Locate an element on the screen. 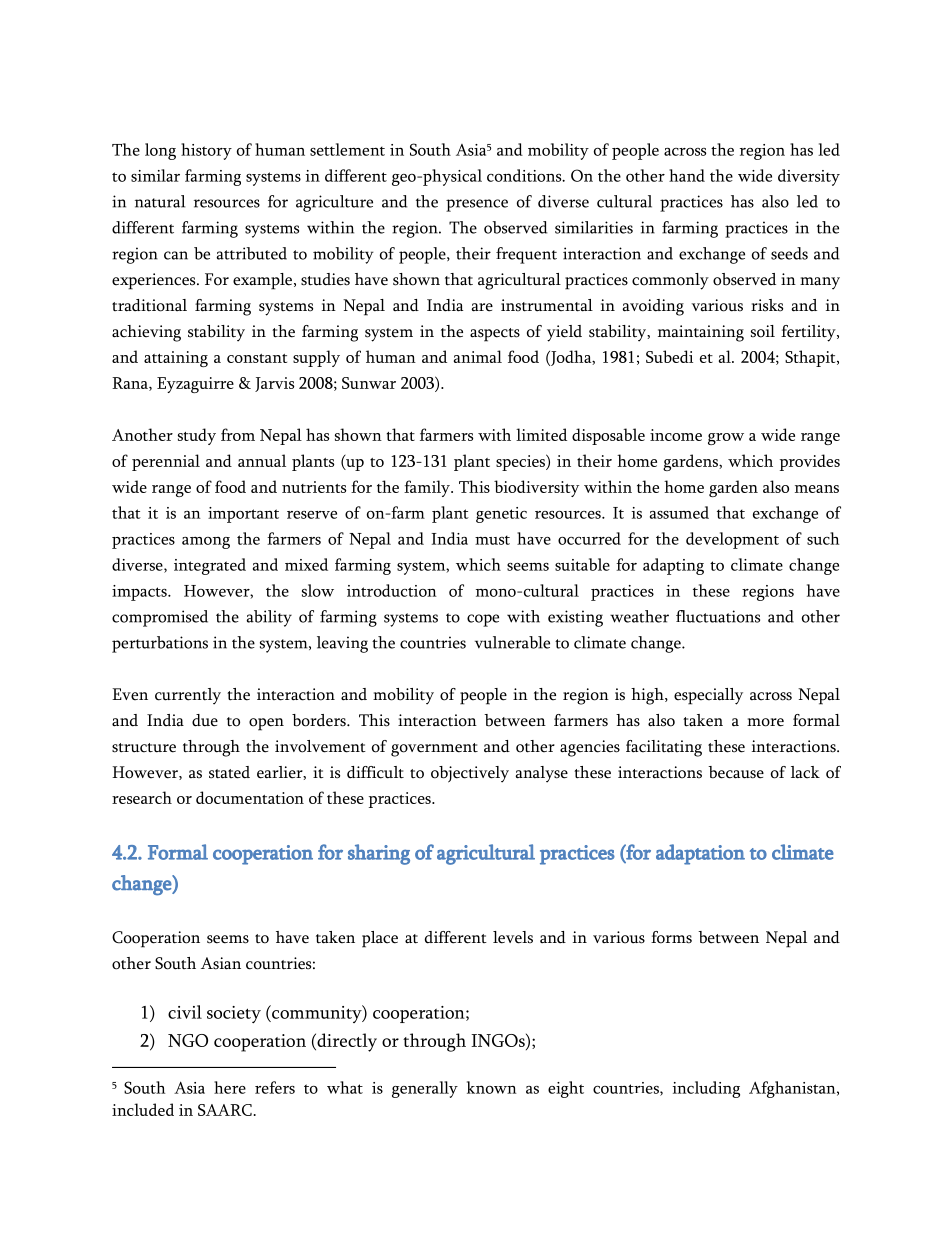 Image resolution: width=952 pixels, height=1233 pixels. presence is located at coordinates (477, 205).
